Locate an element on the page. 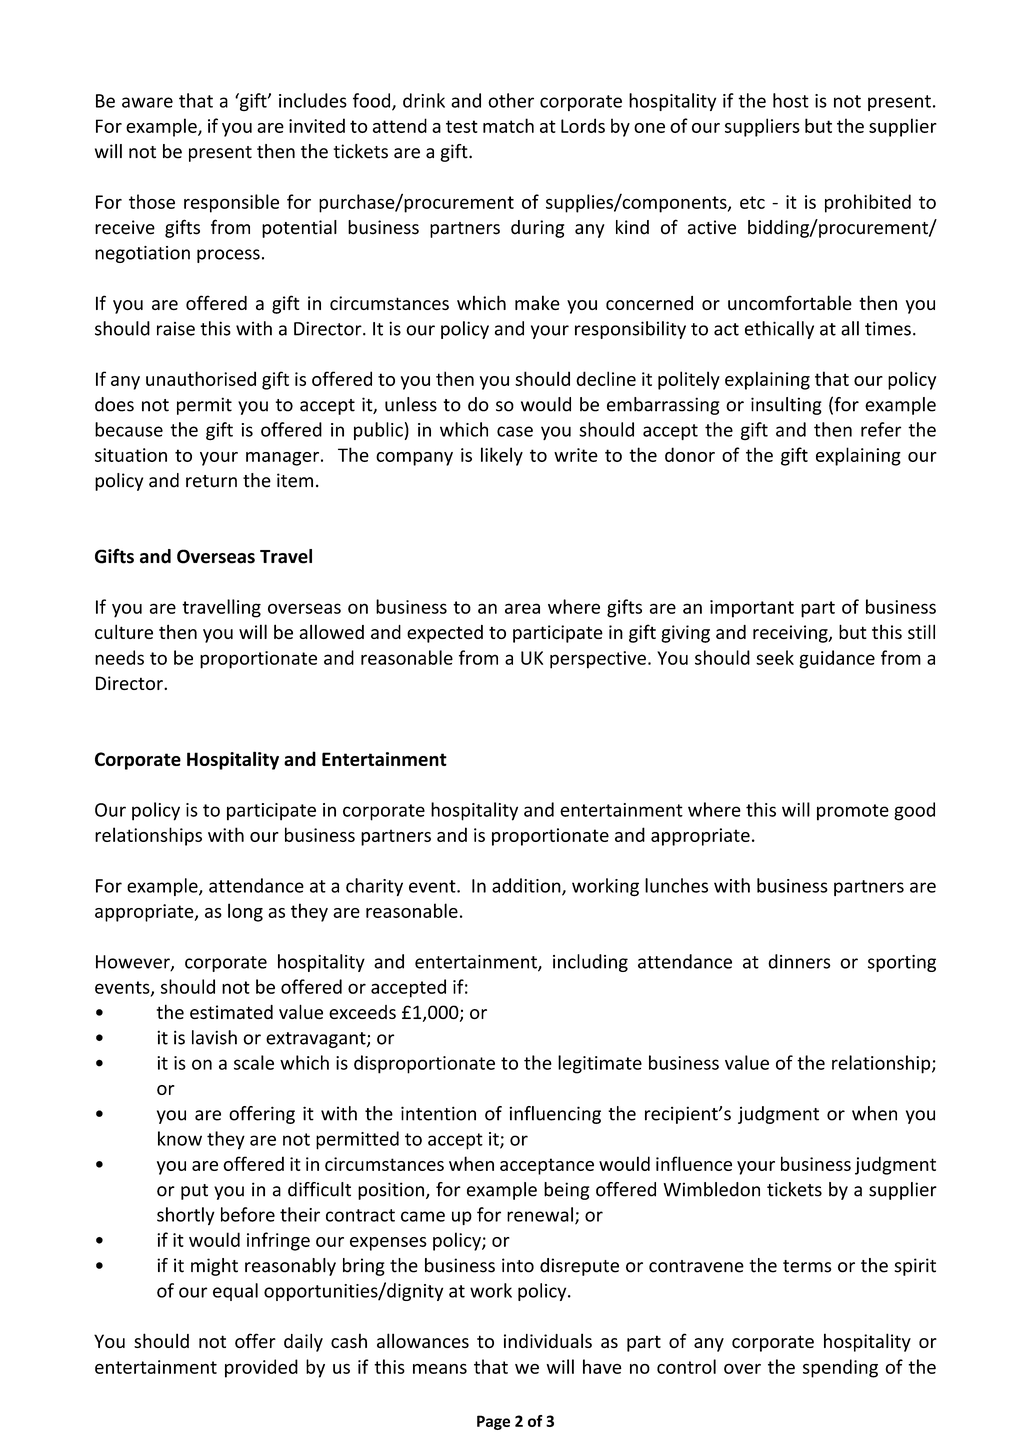  host is located at coordinates (791, 100).
